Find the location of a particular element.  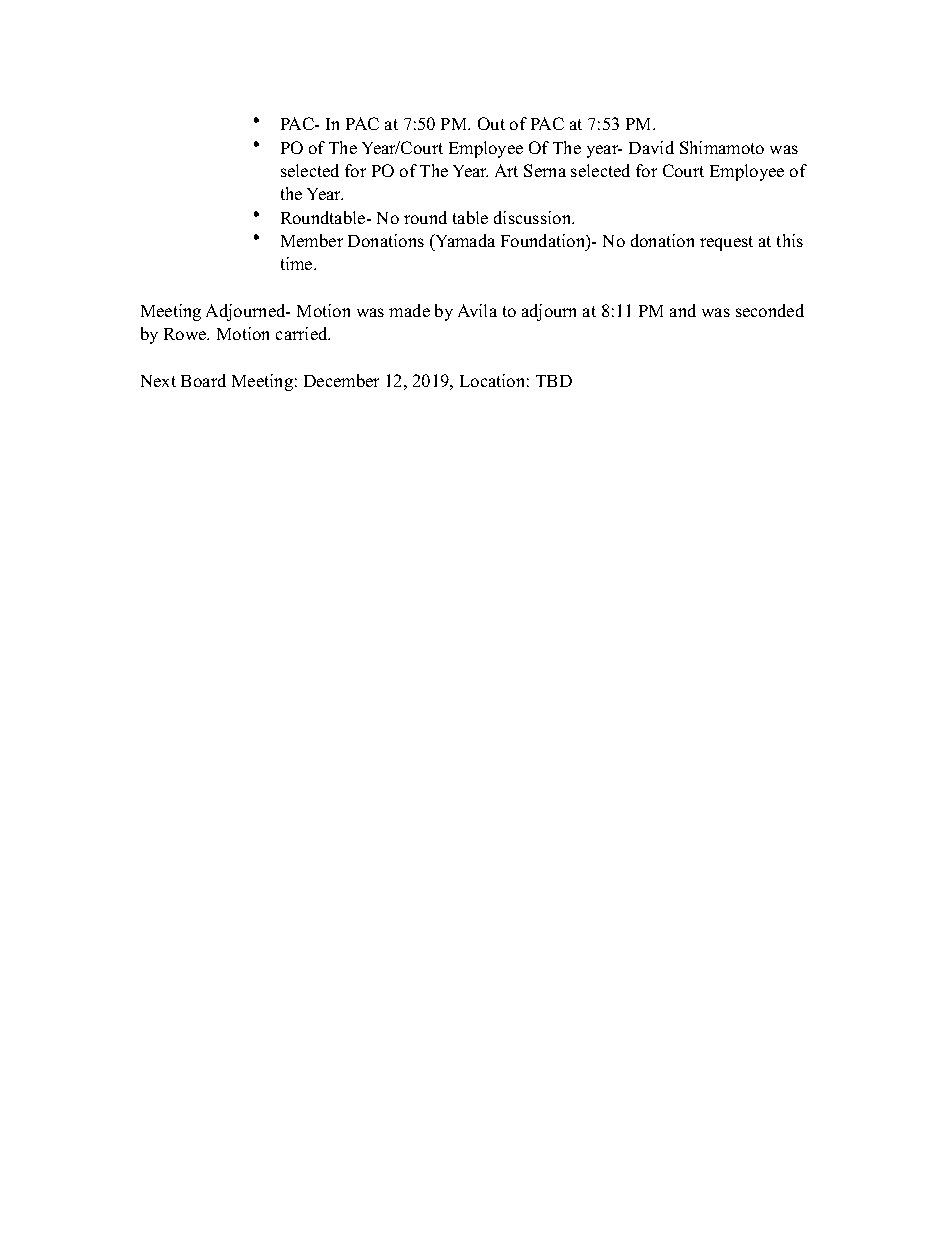

this is located at coordinates (790, 240).
